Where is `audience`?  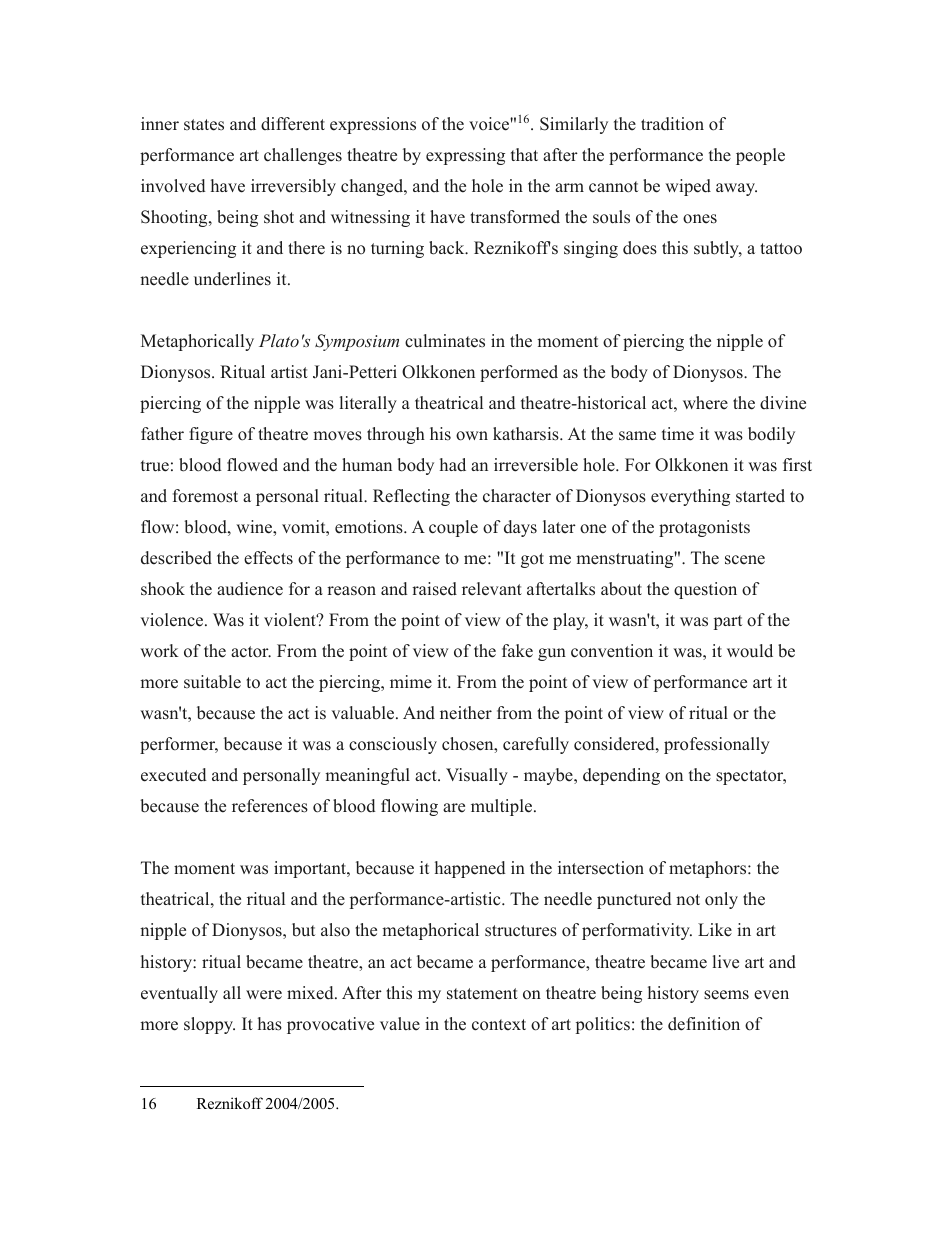
audience is located at coordinates (250, 589).
